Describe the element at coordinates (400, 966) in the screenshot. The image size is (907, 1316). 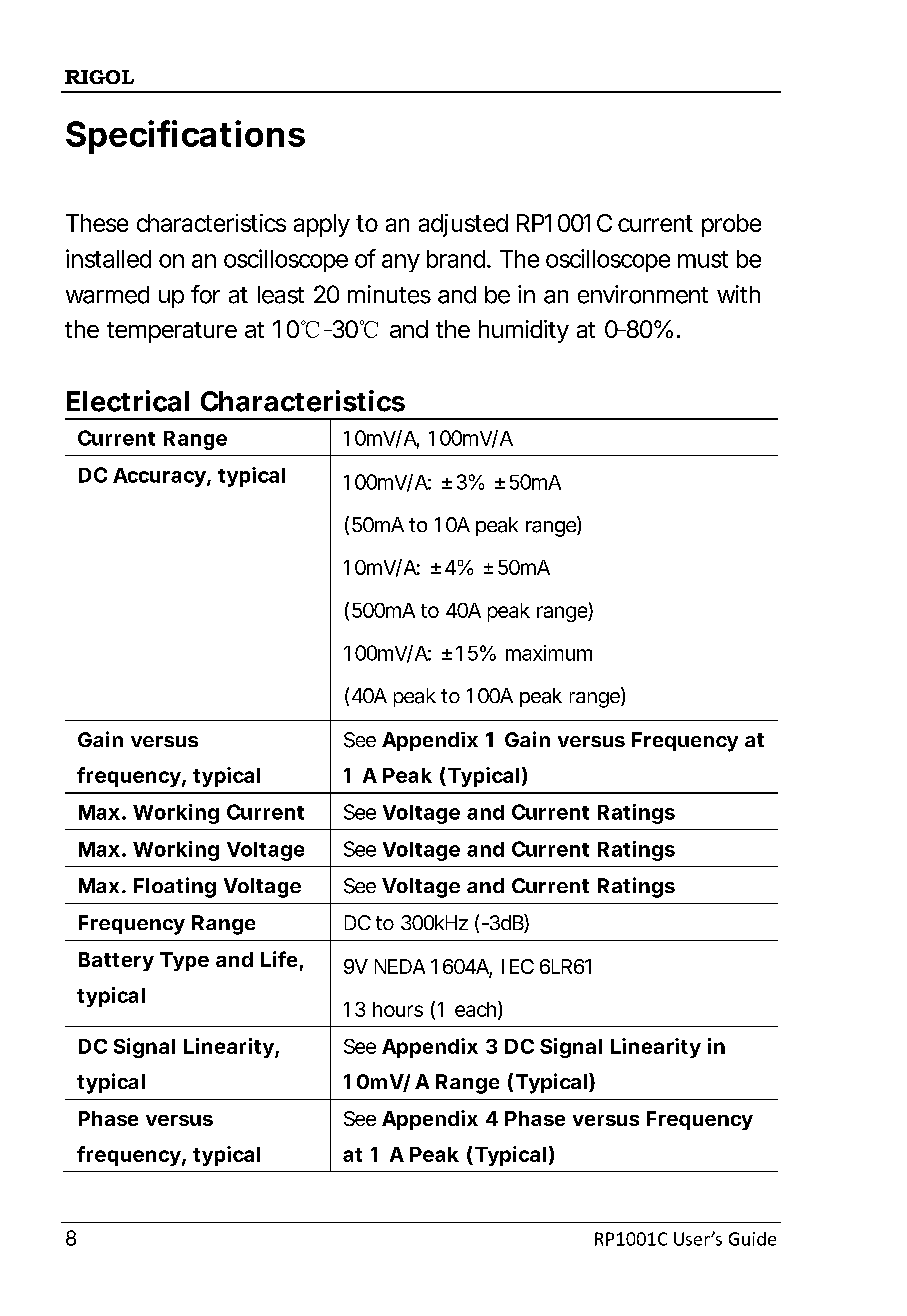
I see `NEDA` at that location.
